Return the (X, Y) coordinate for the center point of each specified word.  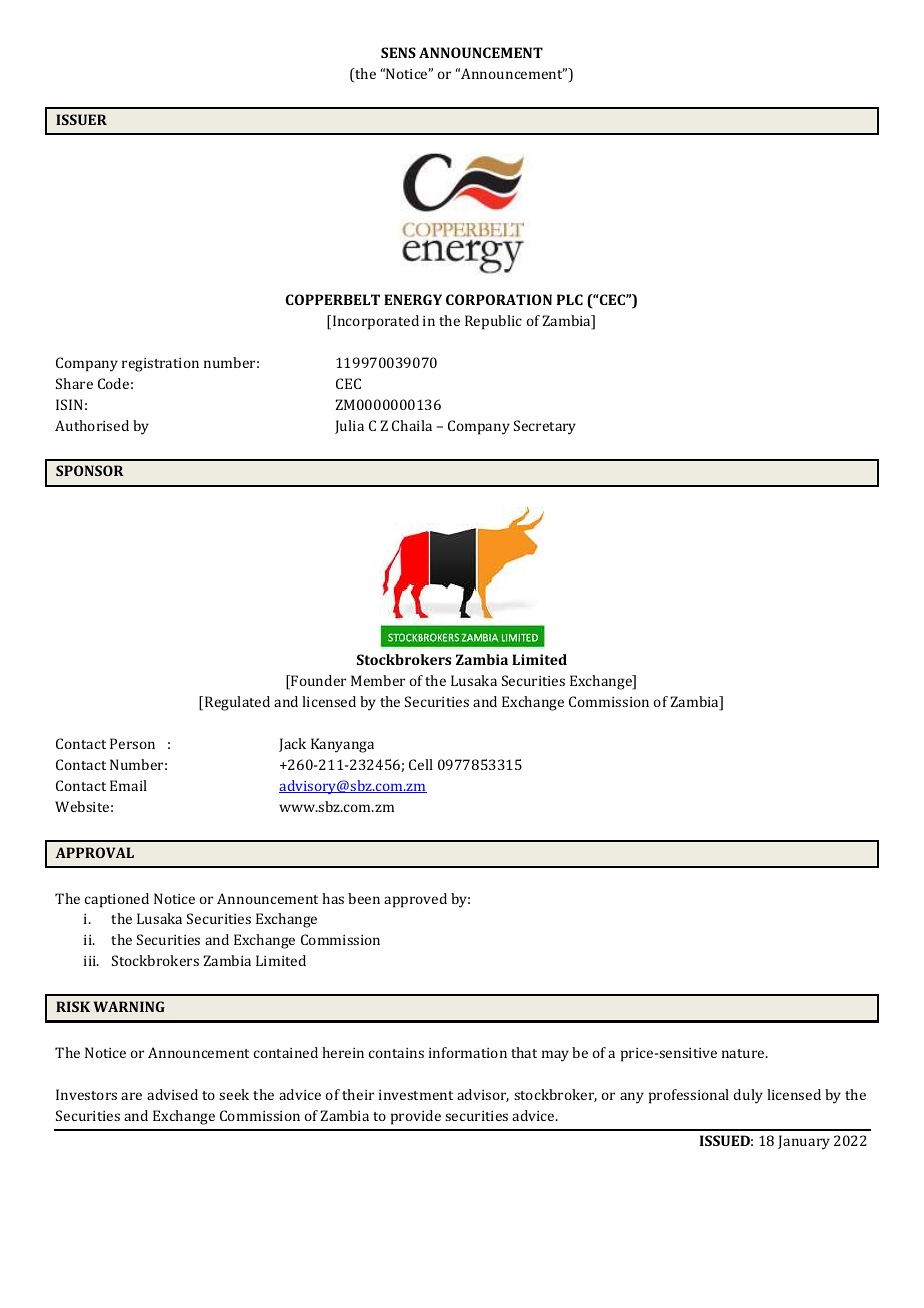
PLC (570, 299)
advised (172, 1094)
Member (378, 680)
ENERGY (413, 299)
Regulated (237, 703)
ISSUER (81, 119)
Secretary (545, 427)
